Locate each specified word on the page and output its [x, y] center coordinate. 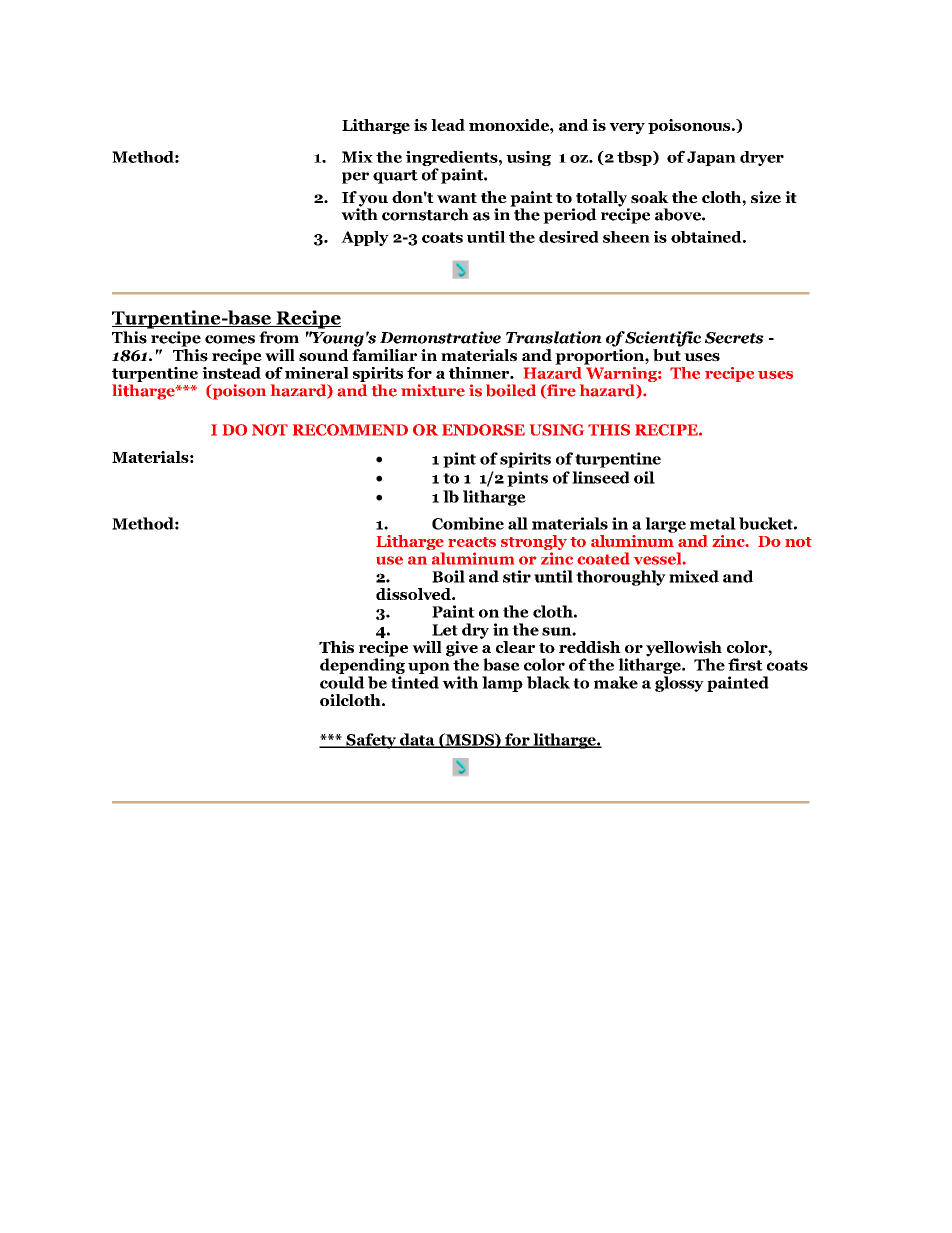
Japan [711, 158]
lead [448, 125]
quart [395, 177]
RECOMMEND [350, 430]
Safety [371, 741]
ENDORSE [483, 430]
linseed [601, 477]
